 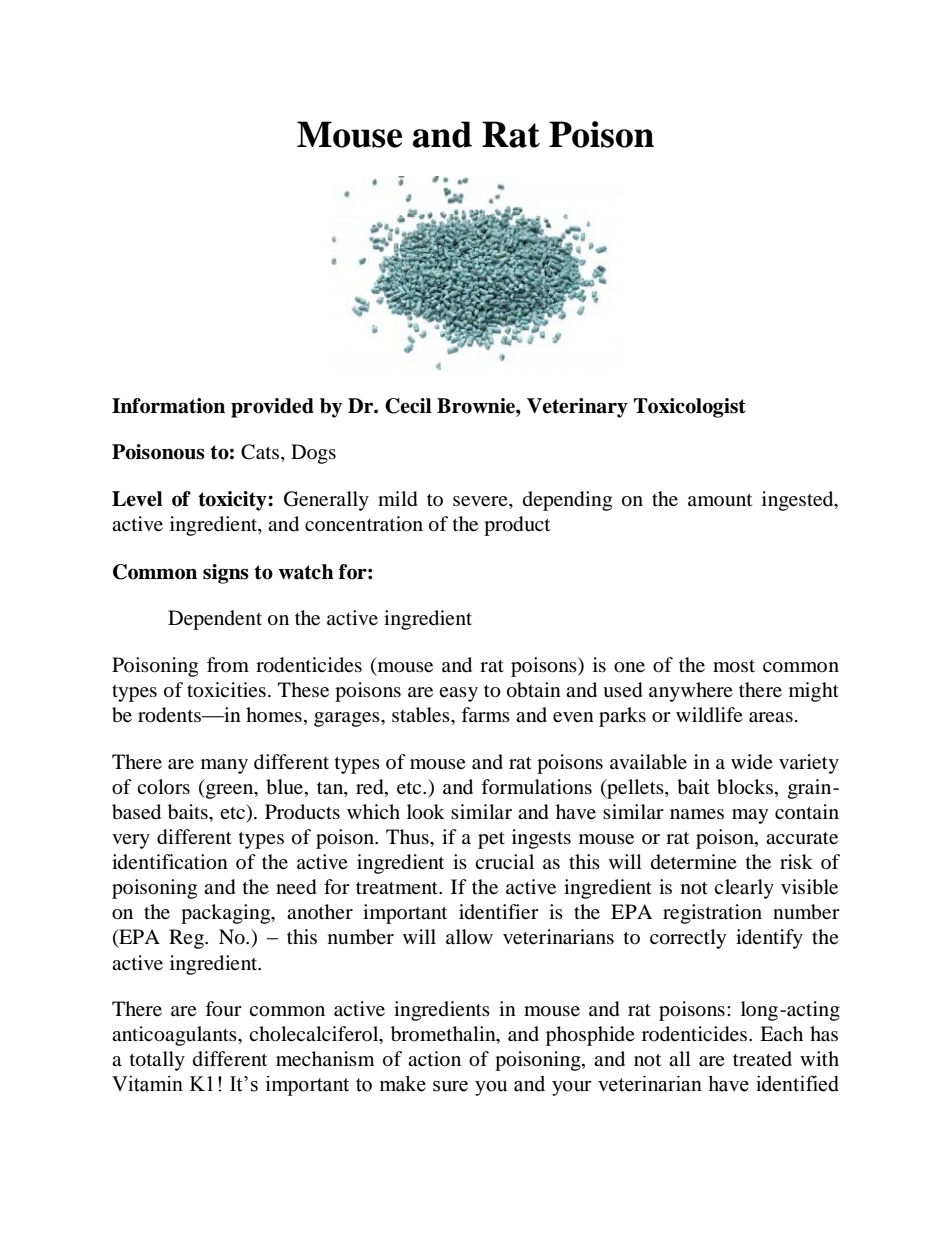 I want to click on sure, so click(x=450, y=1086).
